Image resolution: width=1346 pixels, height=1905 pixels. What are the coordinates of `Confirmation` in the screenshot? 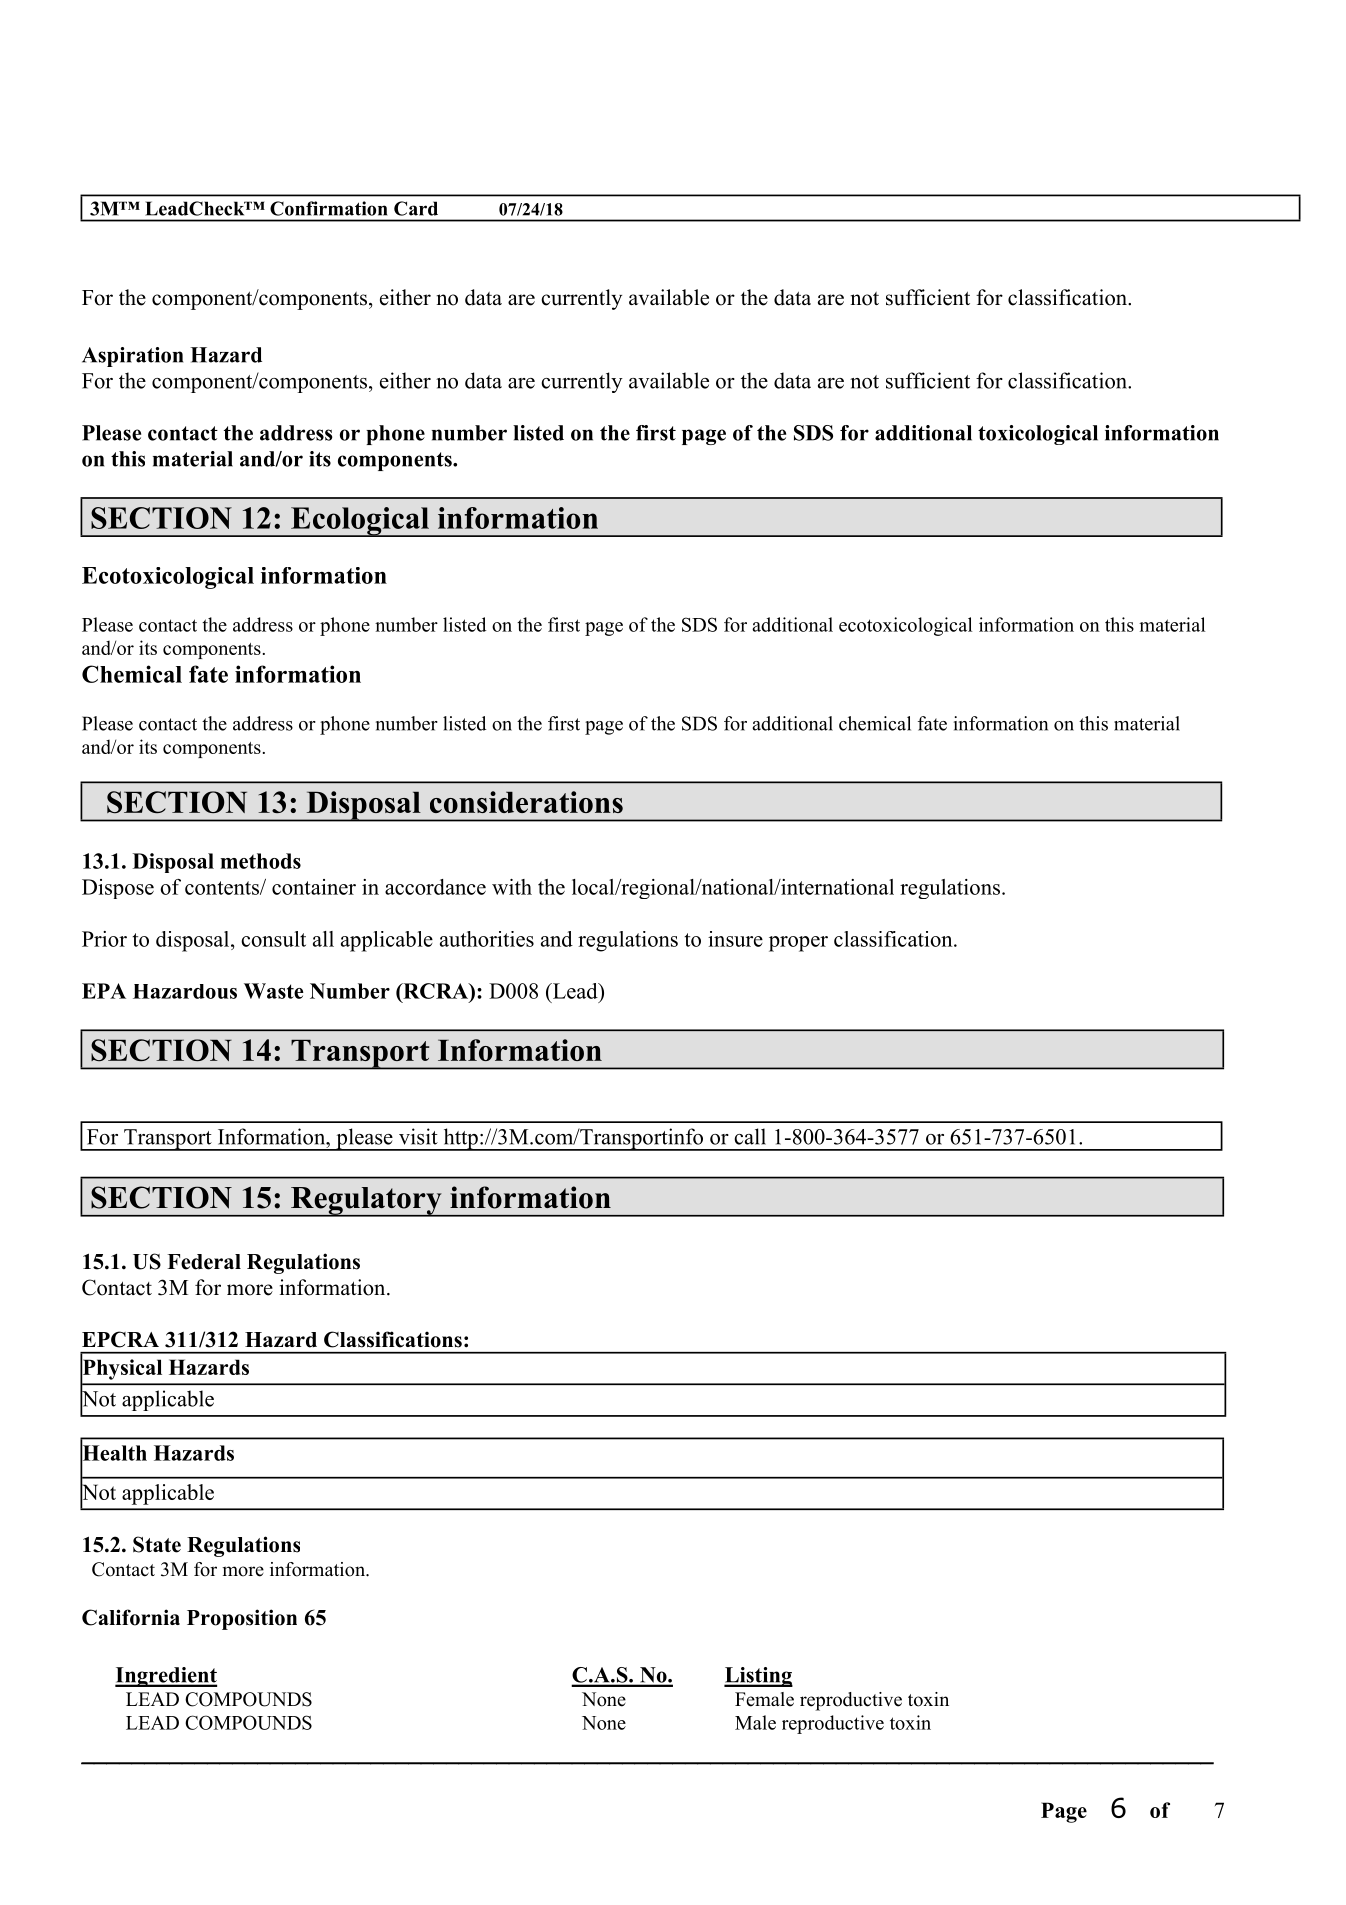 It's located at (328, 208).
